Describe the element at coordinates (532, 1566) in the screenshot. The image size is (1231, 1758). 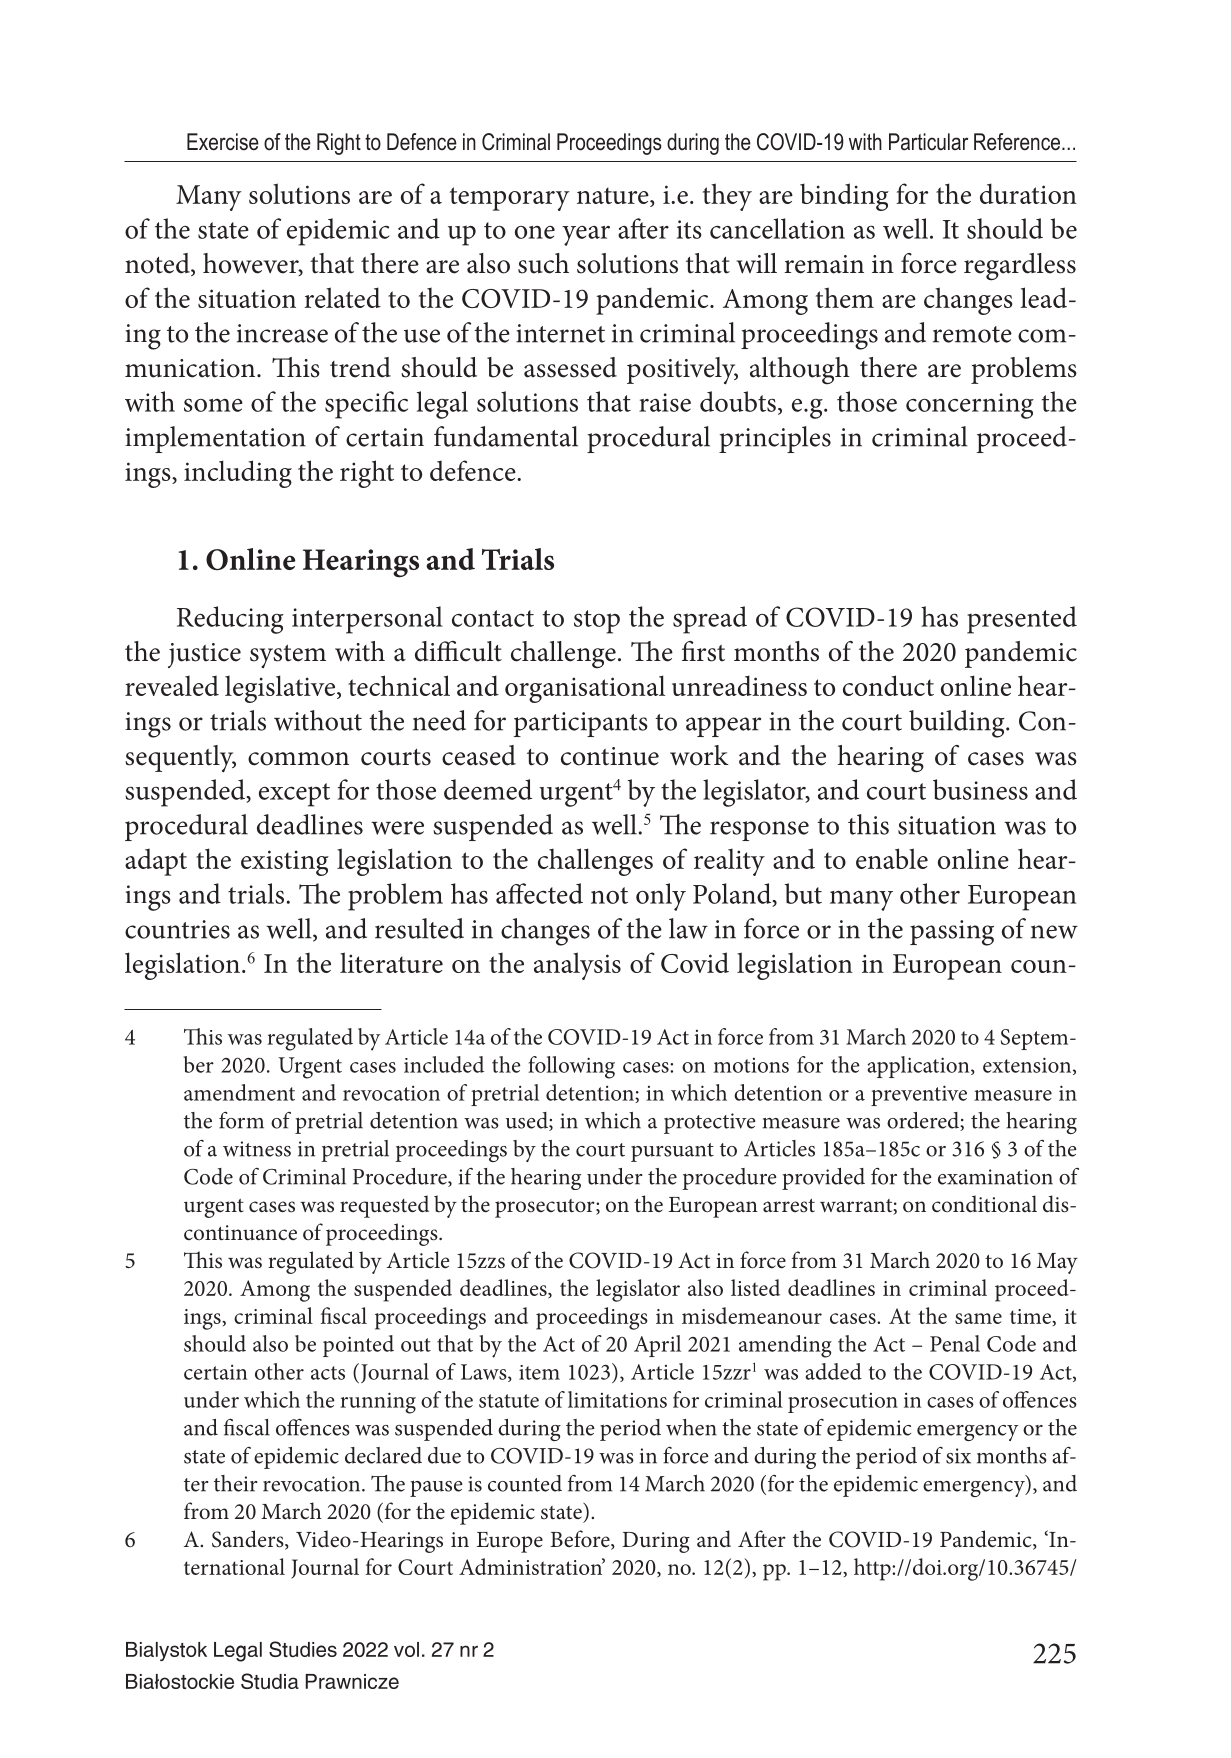
I see `Administration` at that location.
